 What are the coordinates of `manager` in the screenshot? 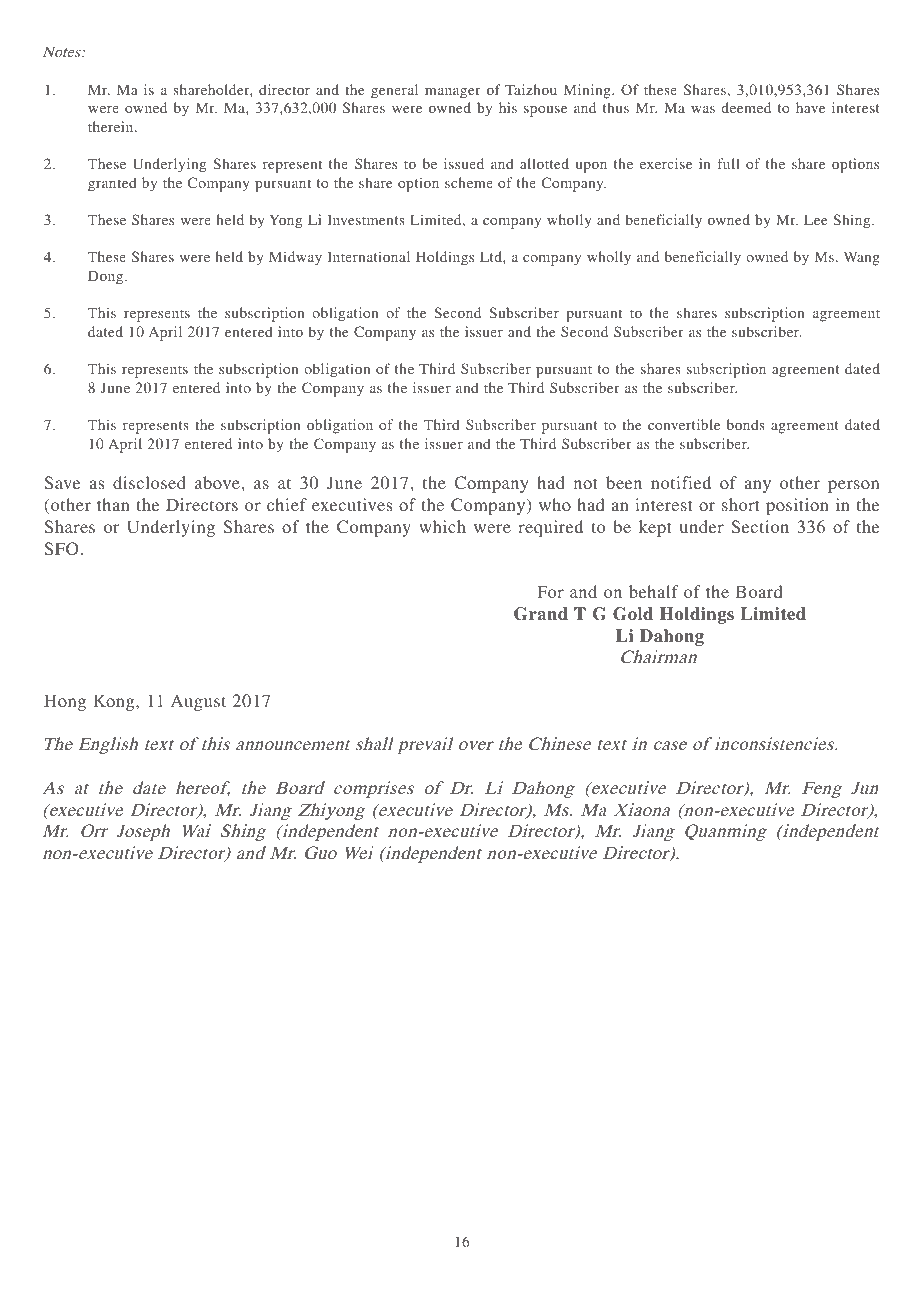 It's located at (453, 93).
